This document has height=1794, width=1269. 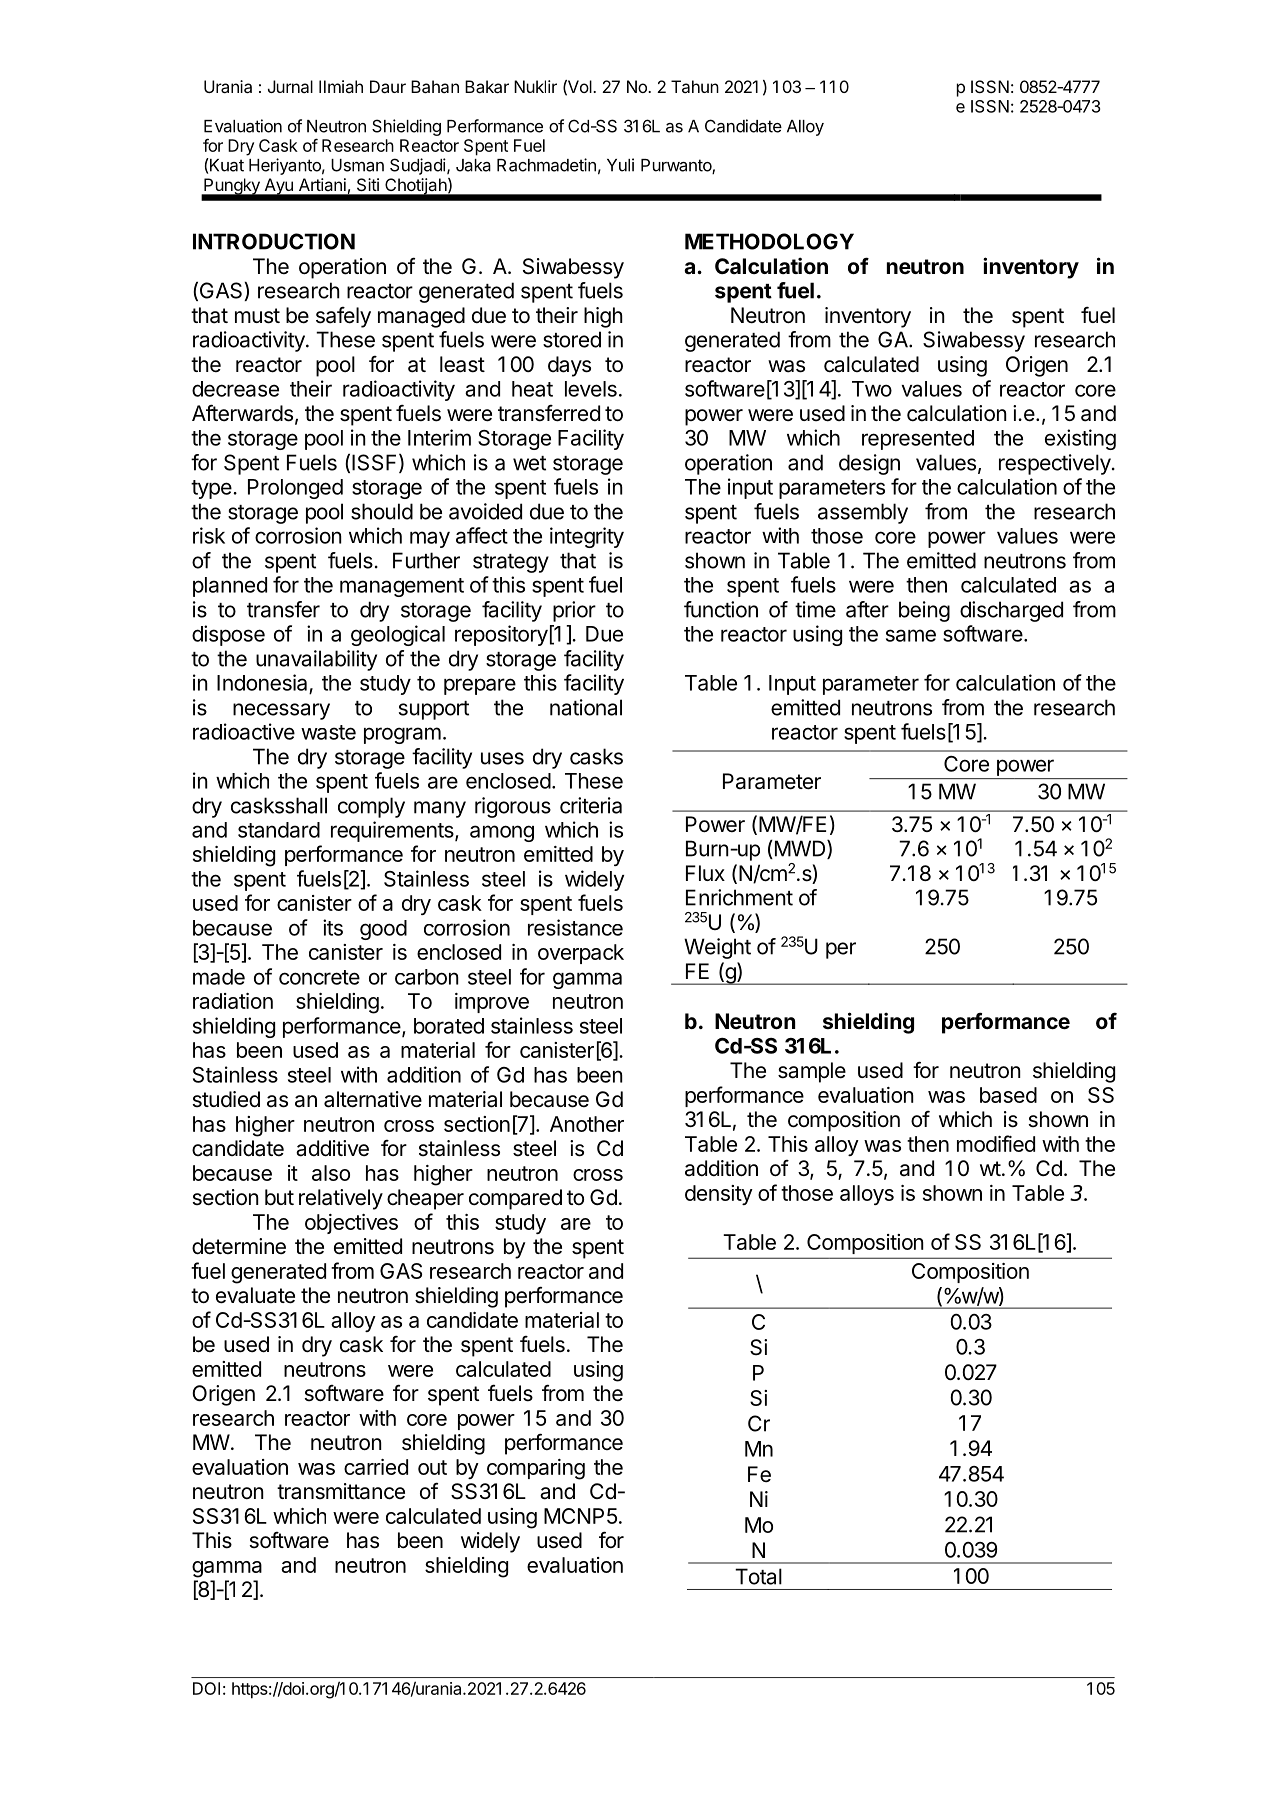 I want to click on transmittance, so click(x=341, y=1491).
